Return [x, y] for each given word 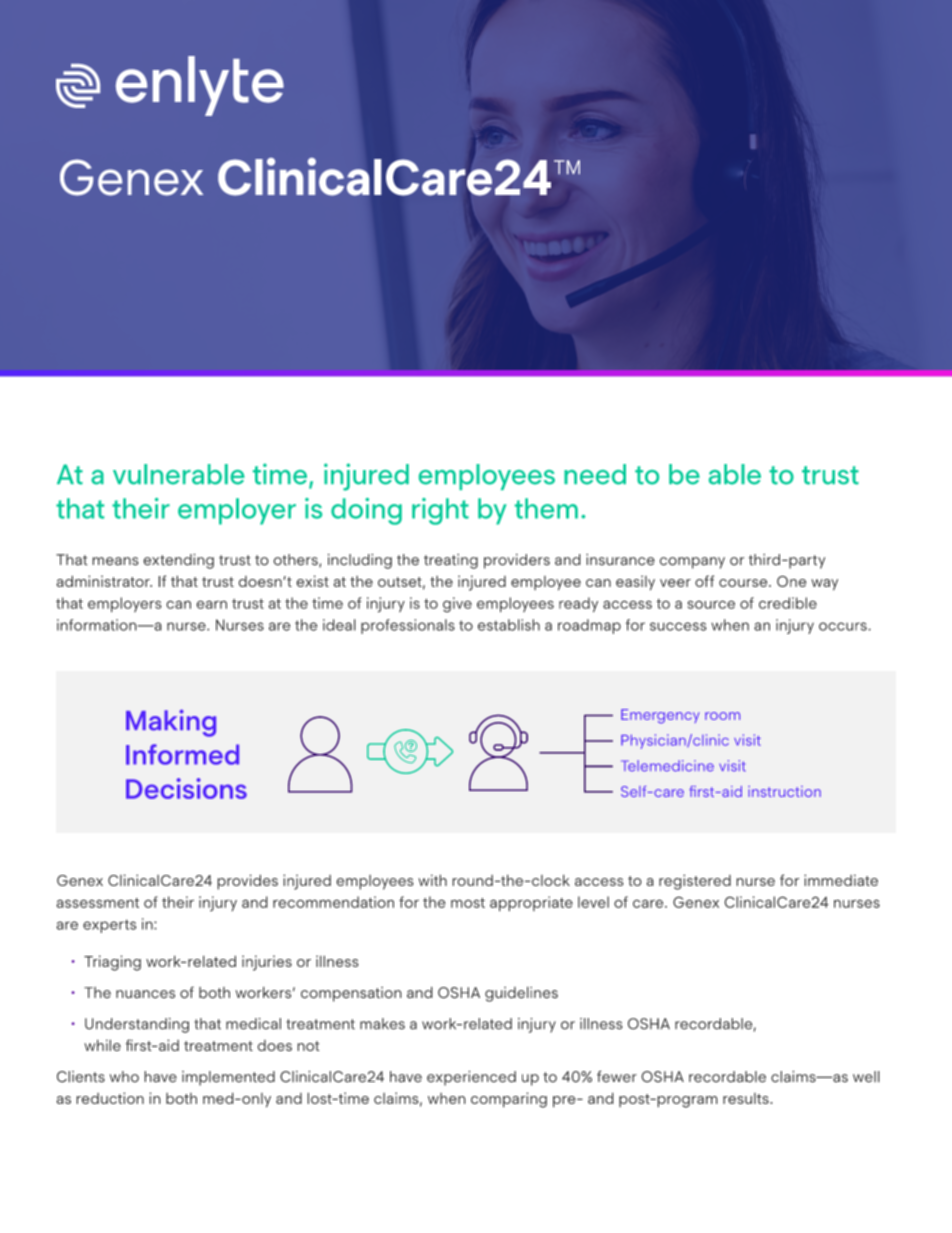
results [747, 1098]
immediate [841, 880]
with [432, 880]
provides [247, 882]
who [124, 1077]
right [440, 511]
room [722, 716]
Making [171, 723]
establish [509, 625]
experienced [471, 1078]
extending [178, 561]
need [595, 474]
